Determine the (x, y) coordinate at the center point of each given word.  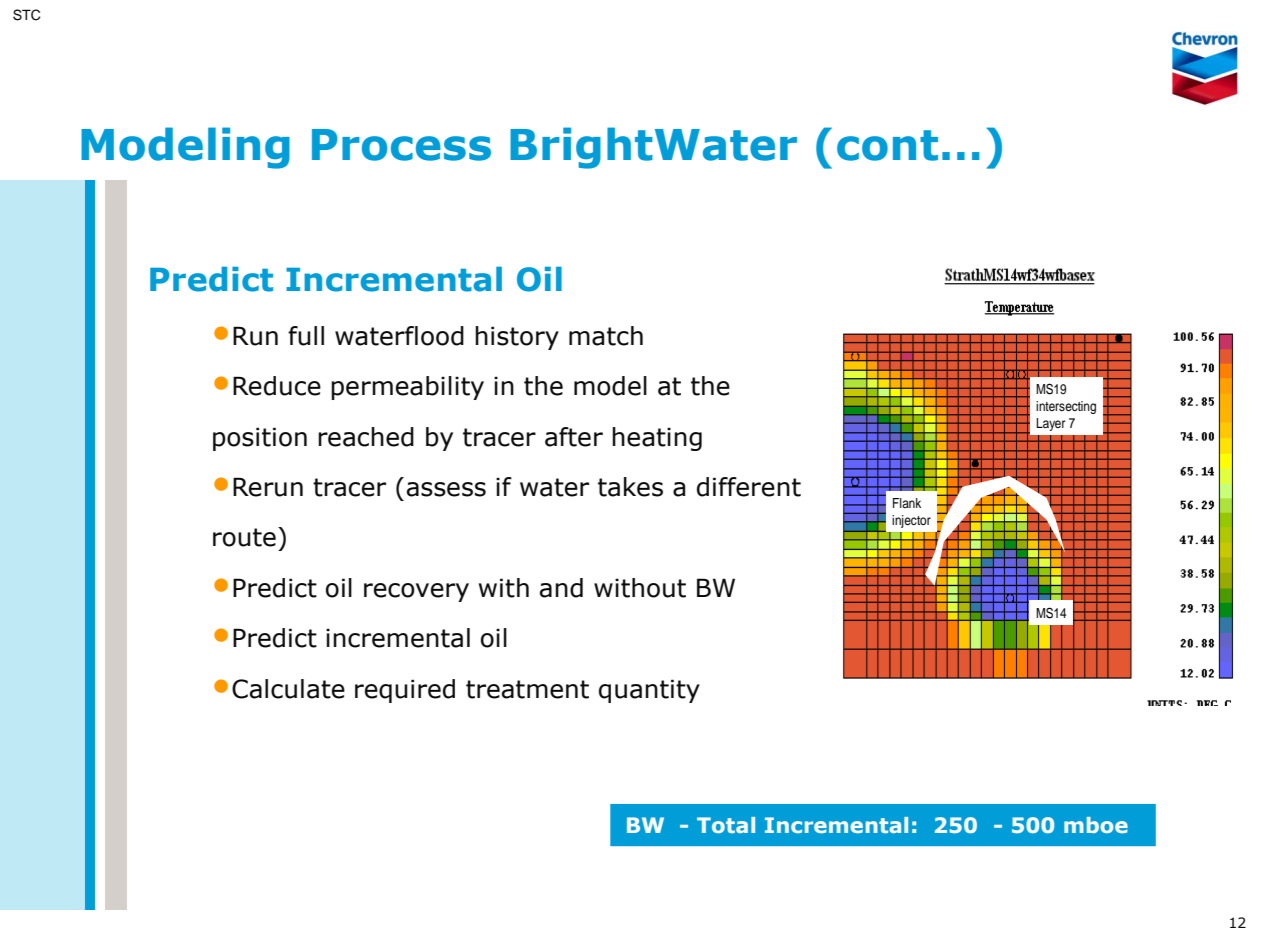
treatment (527, 689)
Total (726, 825)
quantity (649, 691)
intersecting (1066, 407)
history (517, 338)
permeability (407, 388)
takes (630, 487)
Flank (907, 503)
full (306, 336)
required (405, 691)
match (606, 336)
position (260, 439)
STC (27, 15)
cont (887, 145)
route (244, 537)
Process (401, 145)
